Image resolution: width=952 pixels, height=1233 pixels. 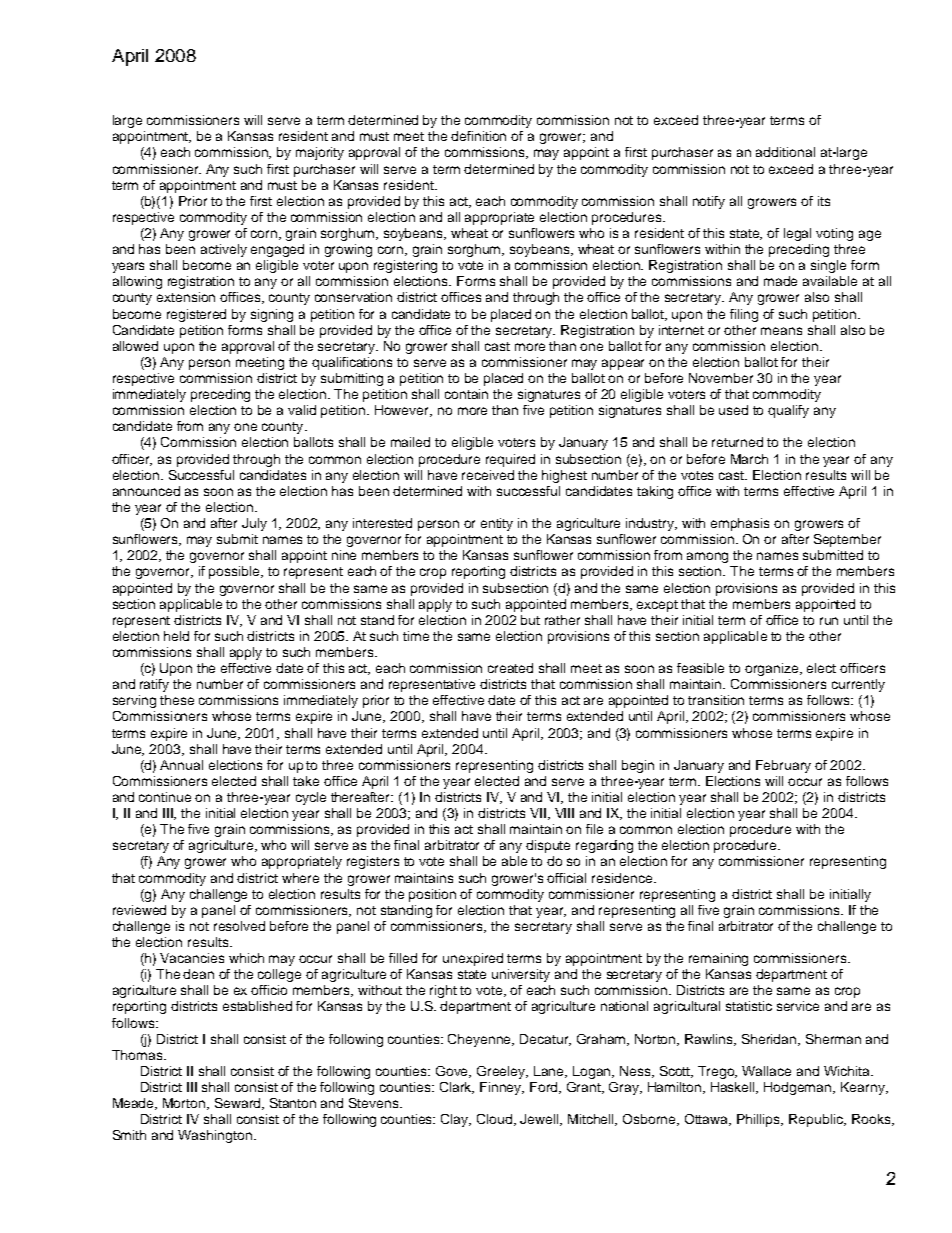 I want to click on remaining, so click(x=718, y=959).
